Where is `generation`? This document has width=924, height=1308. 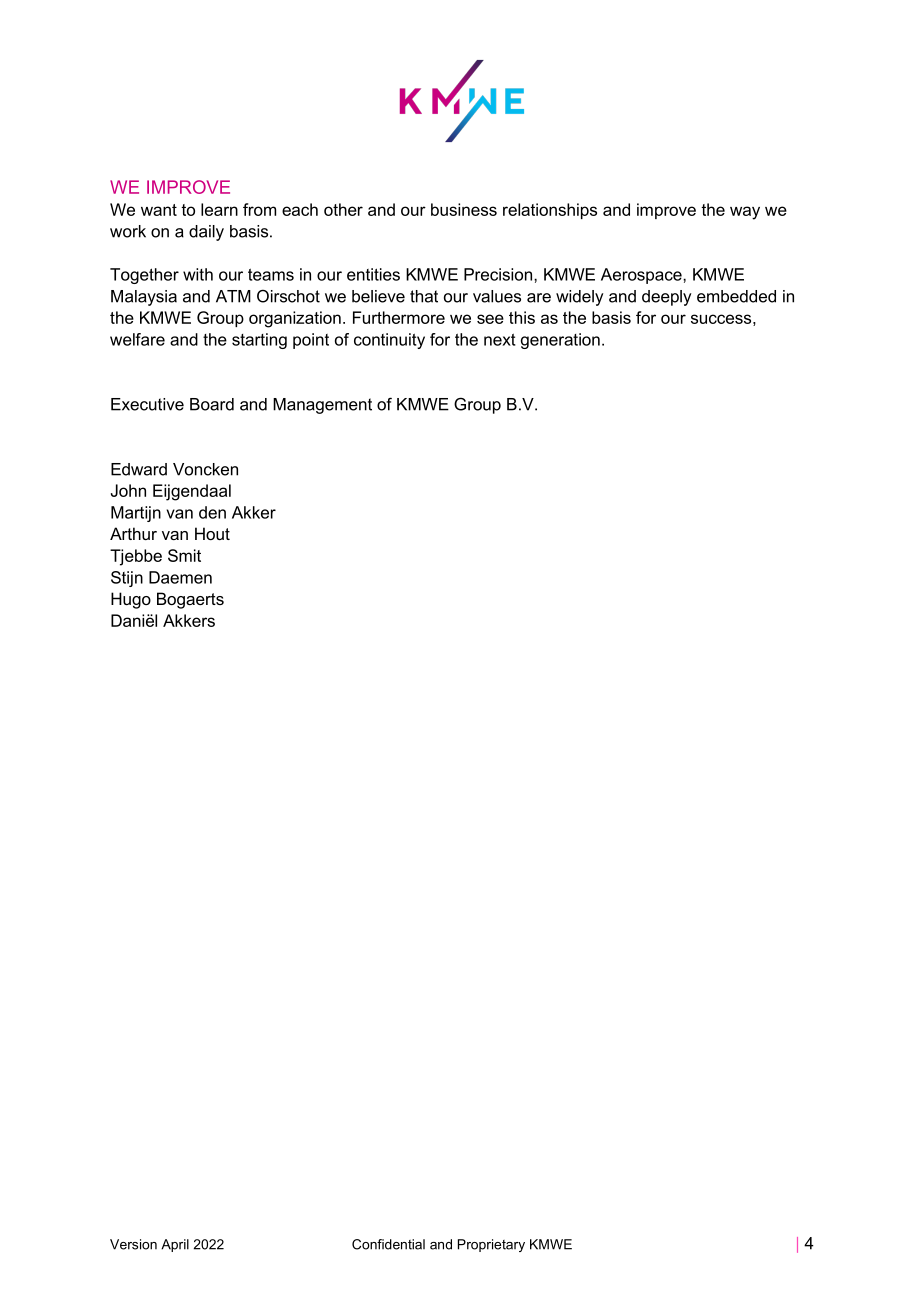 generation is located at coordinates (560, 341).
